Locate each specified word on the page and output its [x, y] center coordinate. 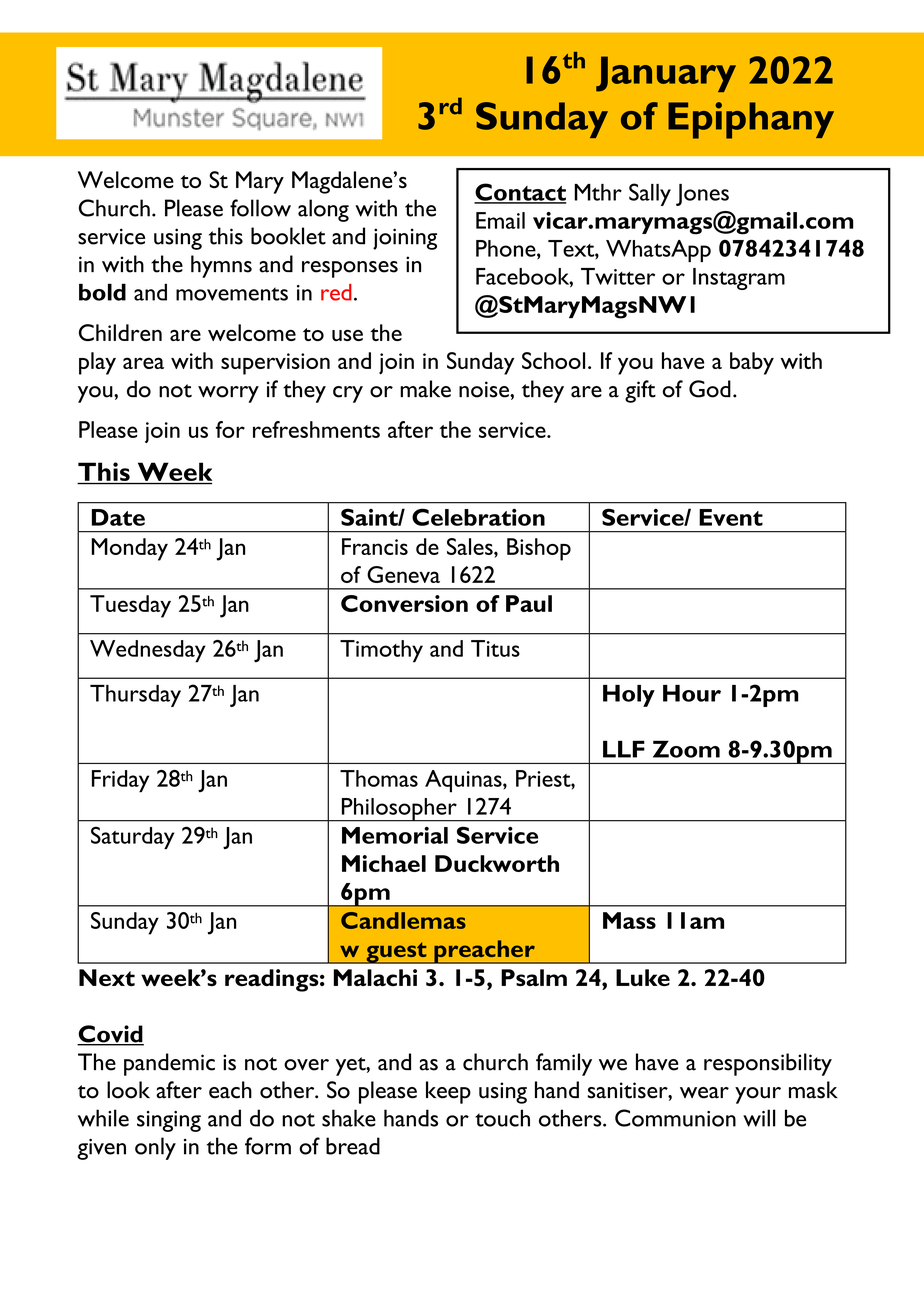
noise [485, 389]
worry [228, 394]
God [710, 389]
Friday [120, 781]
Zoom [686, 749]
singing [169, 1121]
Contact [520, 193]
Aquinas [464, 781]
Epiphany [751, 120]
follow [260, 208]
